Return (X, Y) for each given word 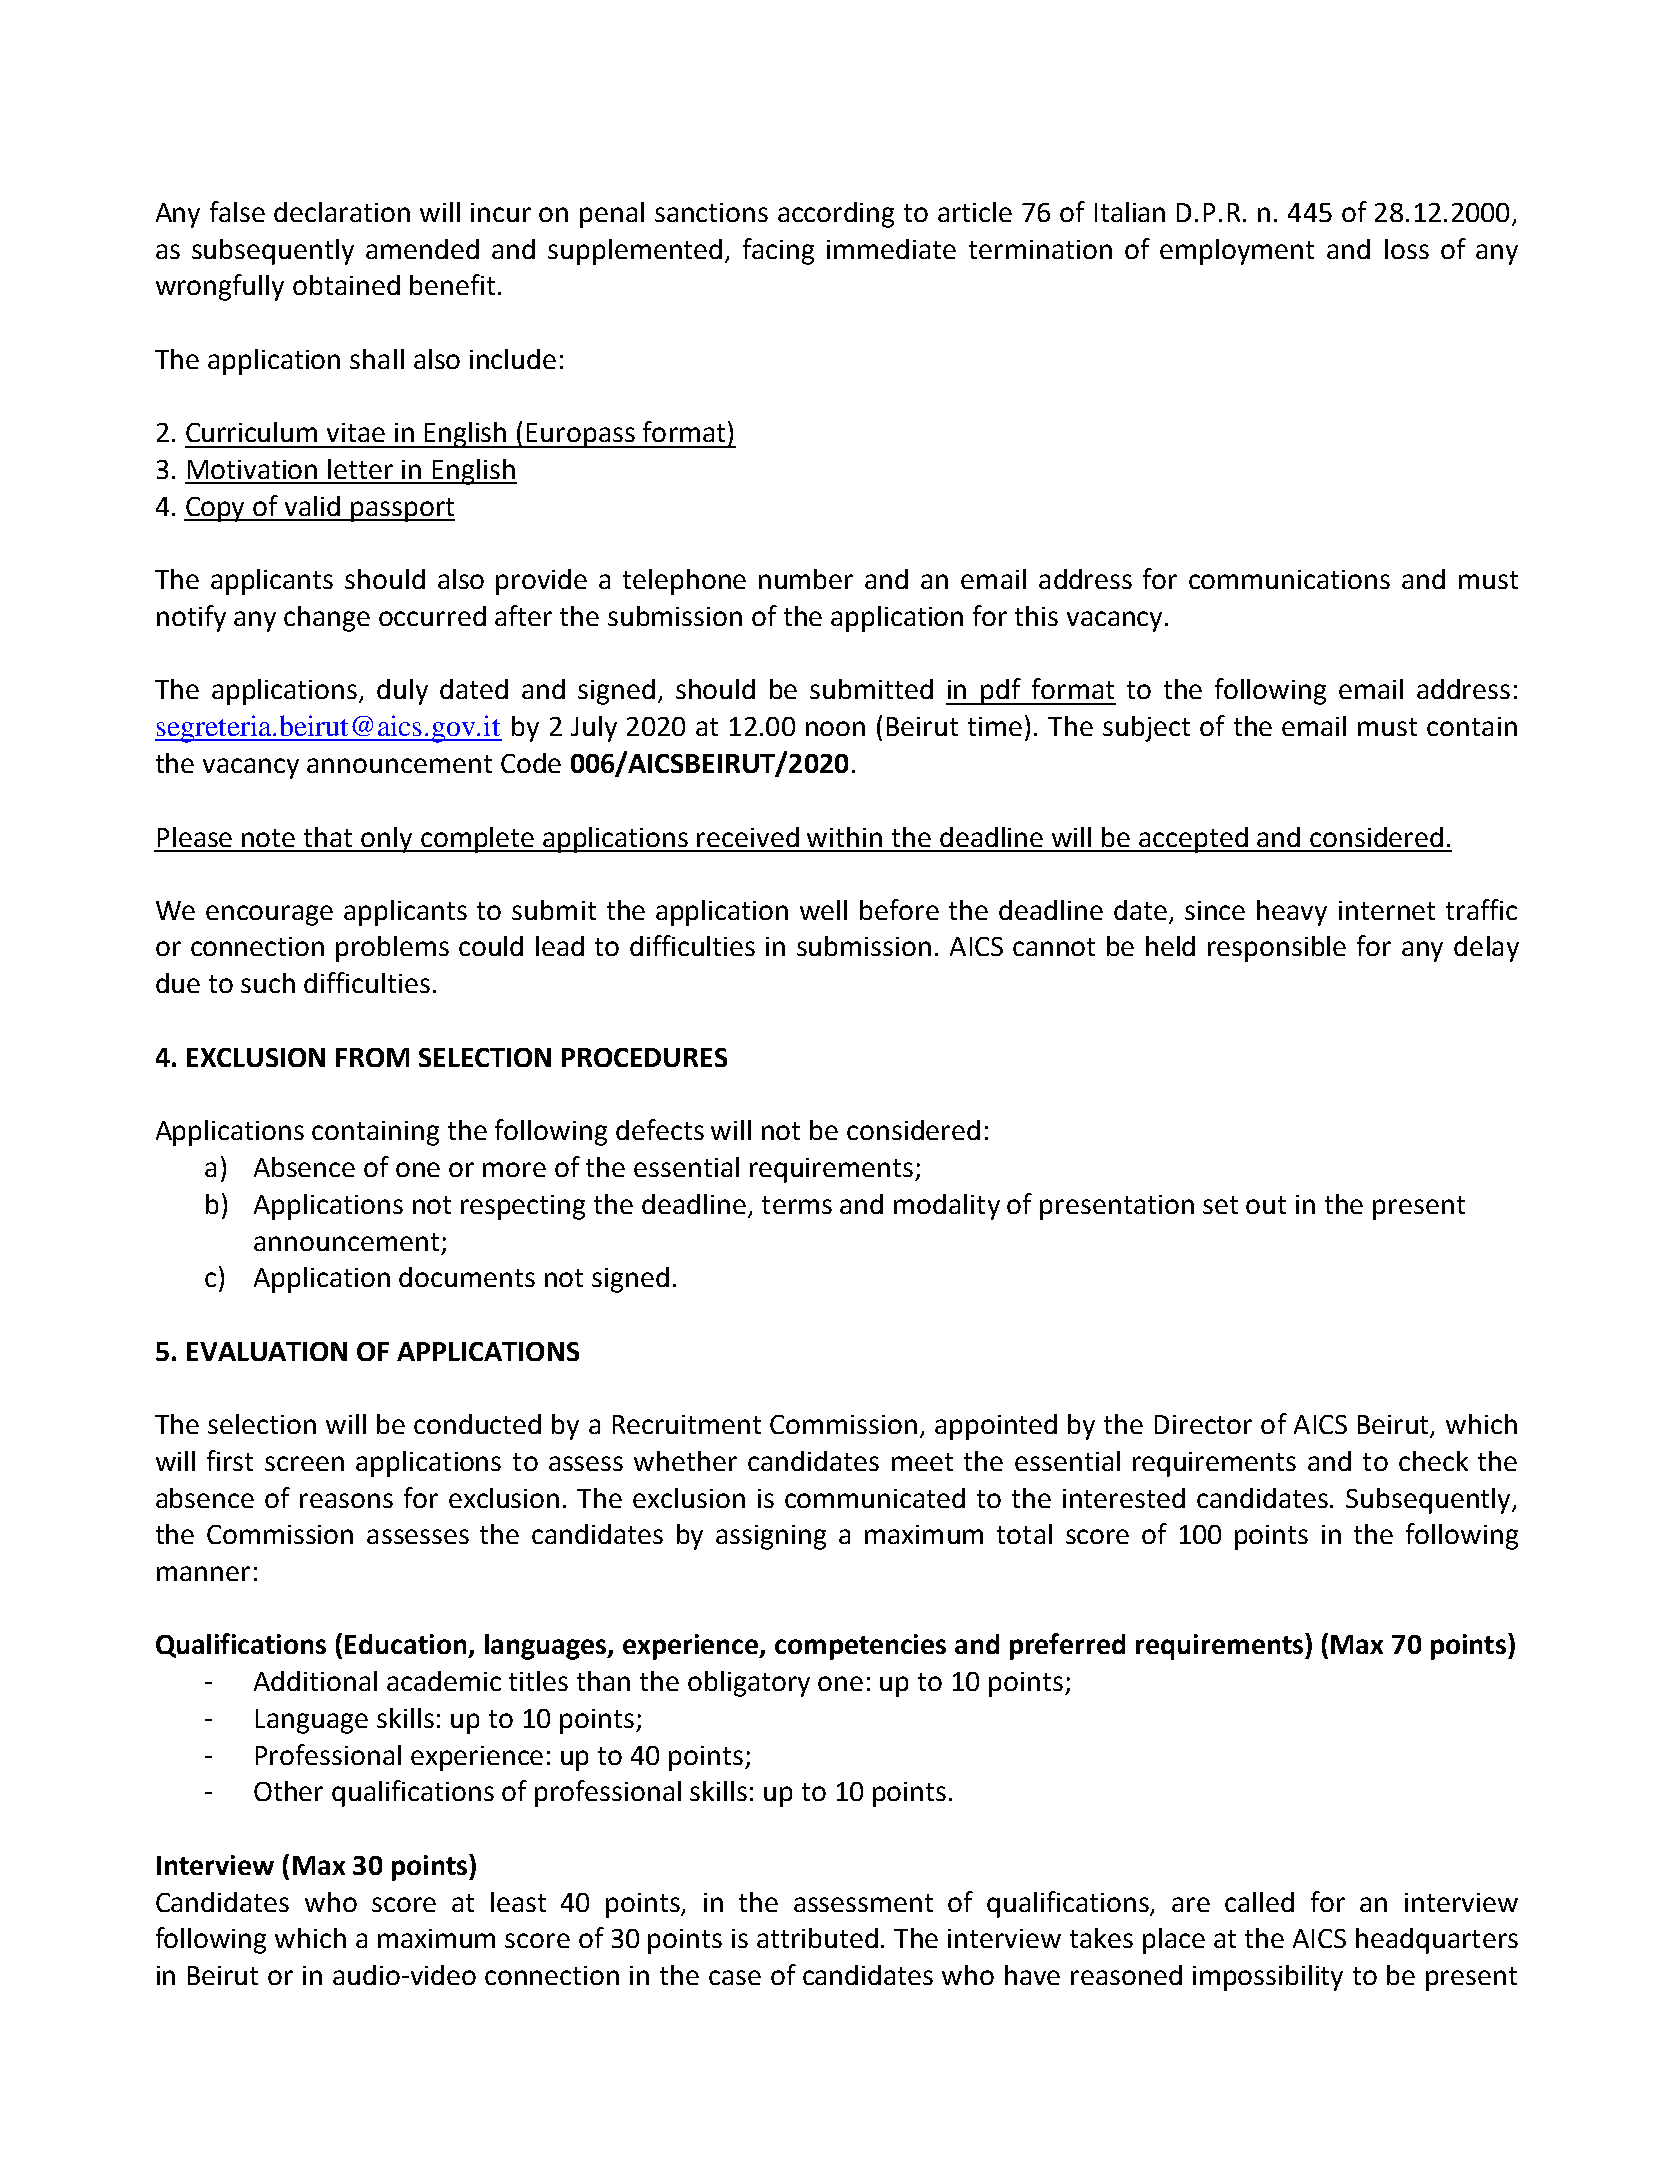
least (518, 1902)
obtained (346, 285)
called (1259, 1902)
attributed (817, 1938)
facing (778, 251)
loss (1407, 249)
